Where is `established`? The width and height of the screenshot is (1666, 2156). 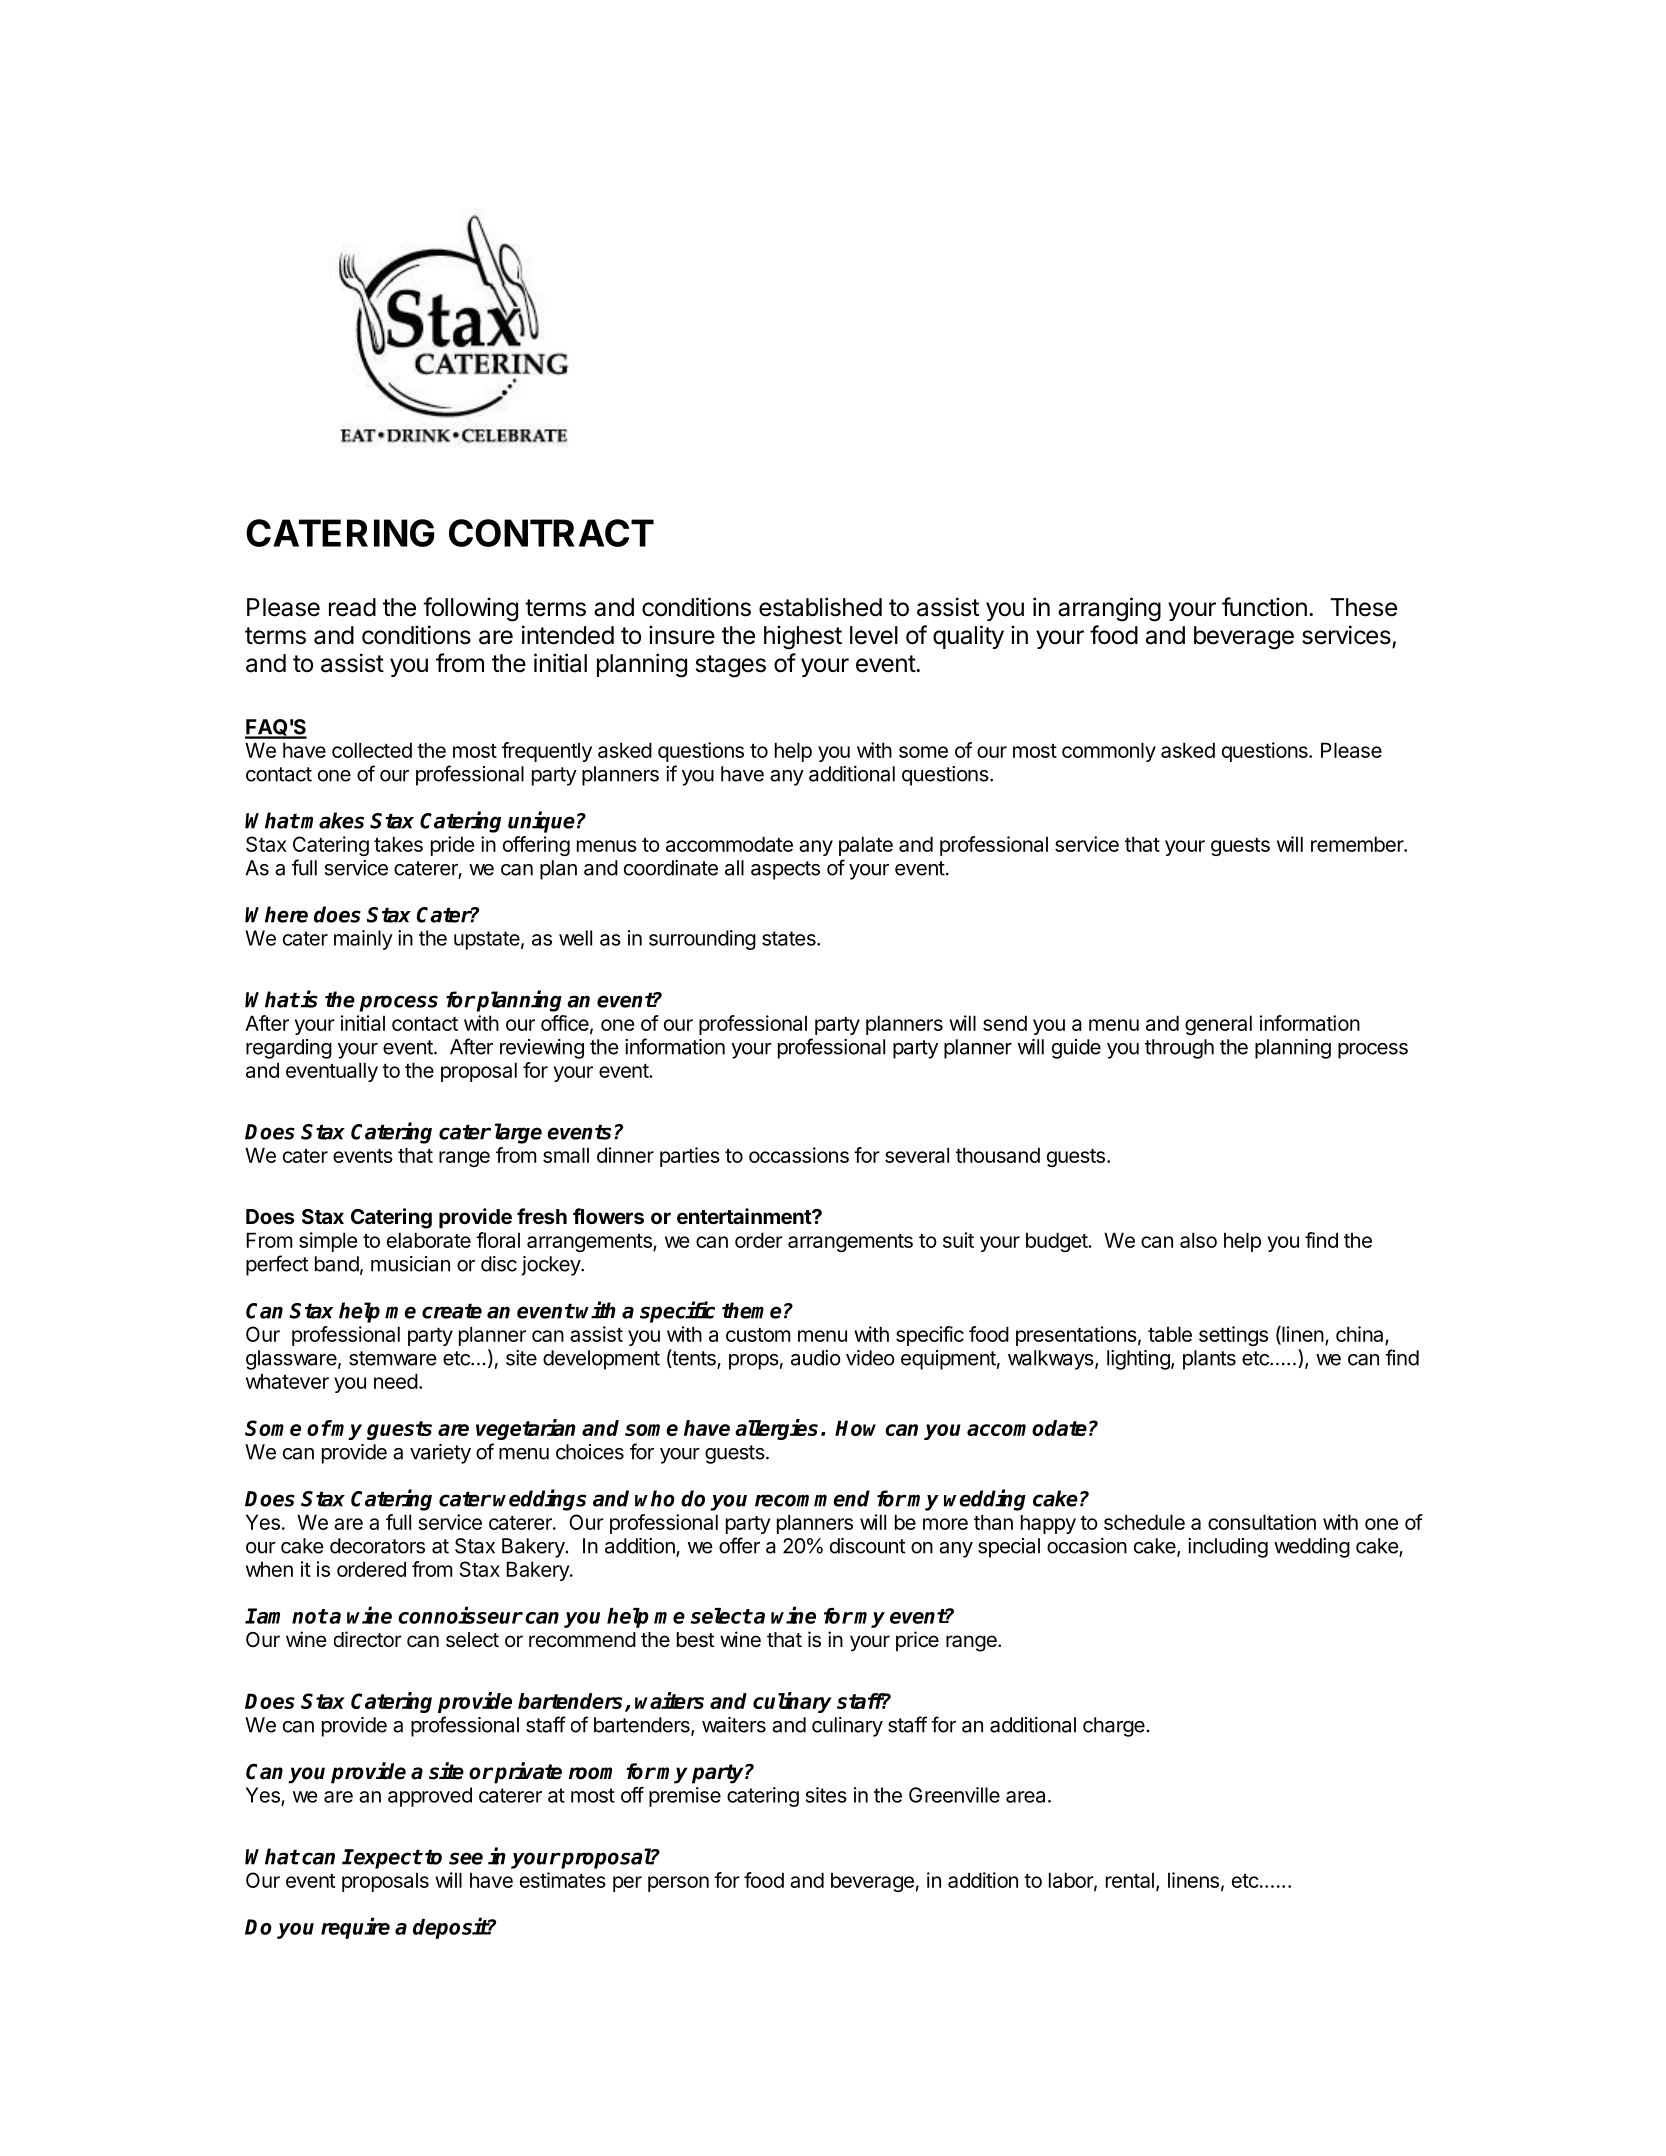
established is located at coordinates (820, 607).
